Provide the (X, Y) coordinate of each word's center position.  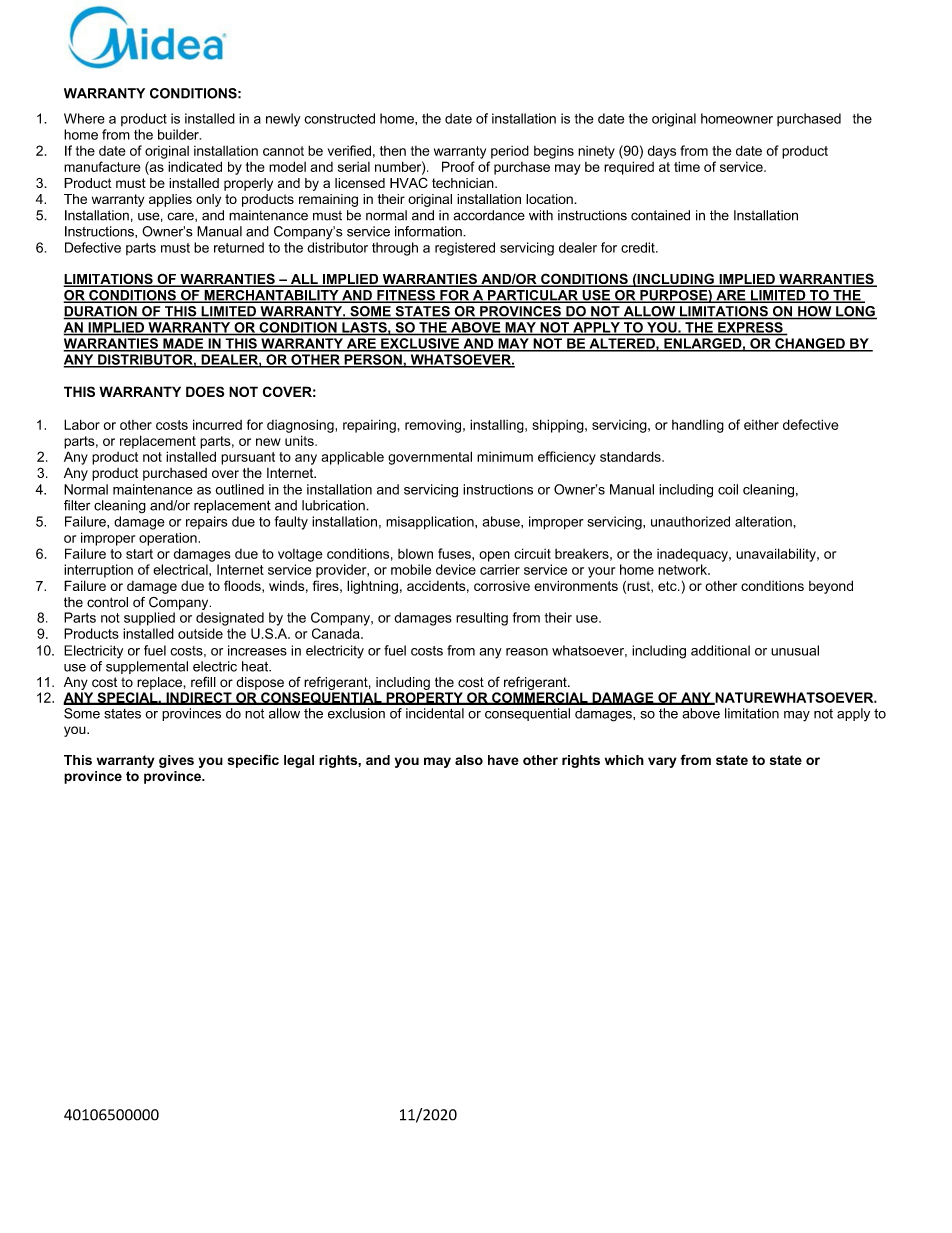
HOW (815, 312)
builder (179, 134)
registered (465, 249)
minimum (505, 457)
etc (668, 586)
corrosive (502, 586)
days (662, 152)
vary (662, 762)
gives (176, 761)
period (510, 152)
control (107, 602)
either (761, 425)
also (469, 760)
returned (239, 247)
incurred (217, 424)
